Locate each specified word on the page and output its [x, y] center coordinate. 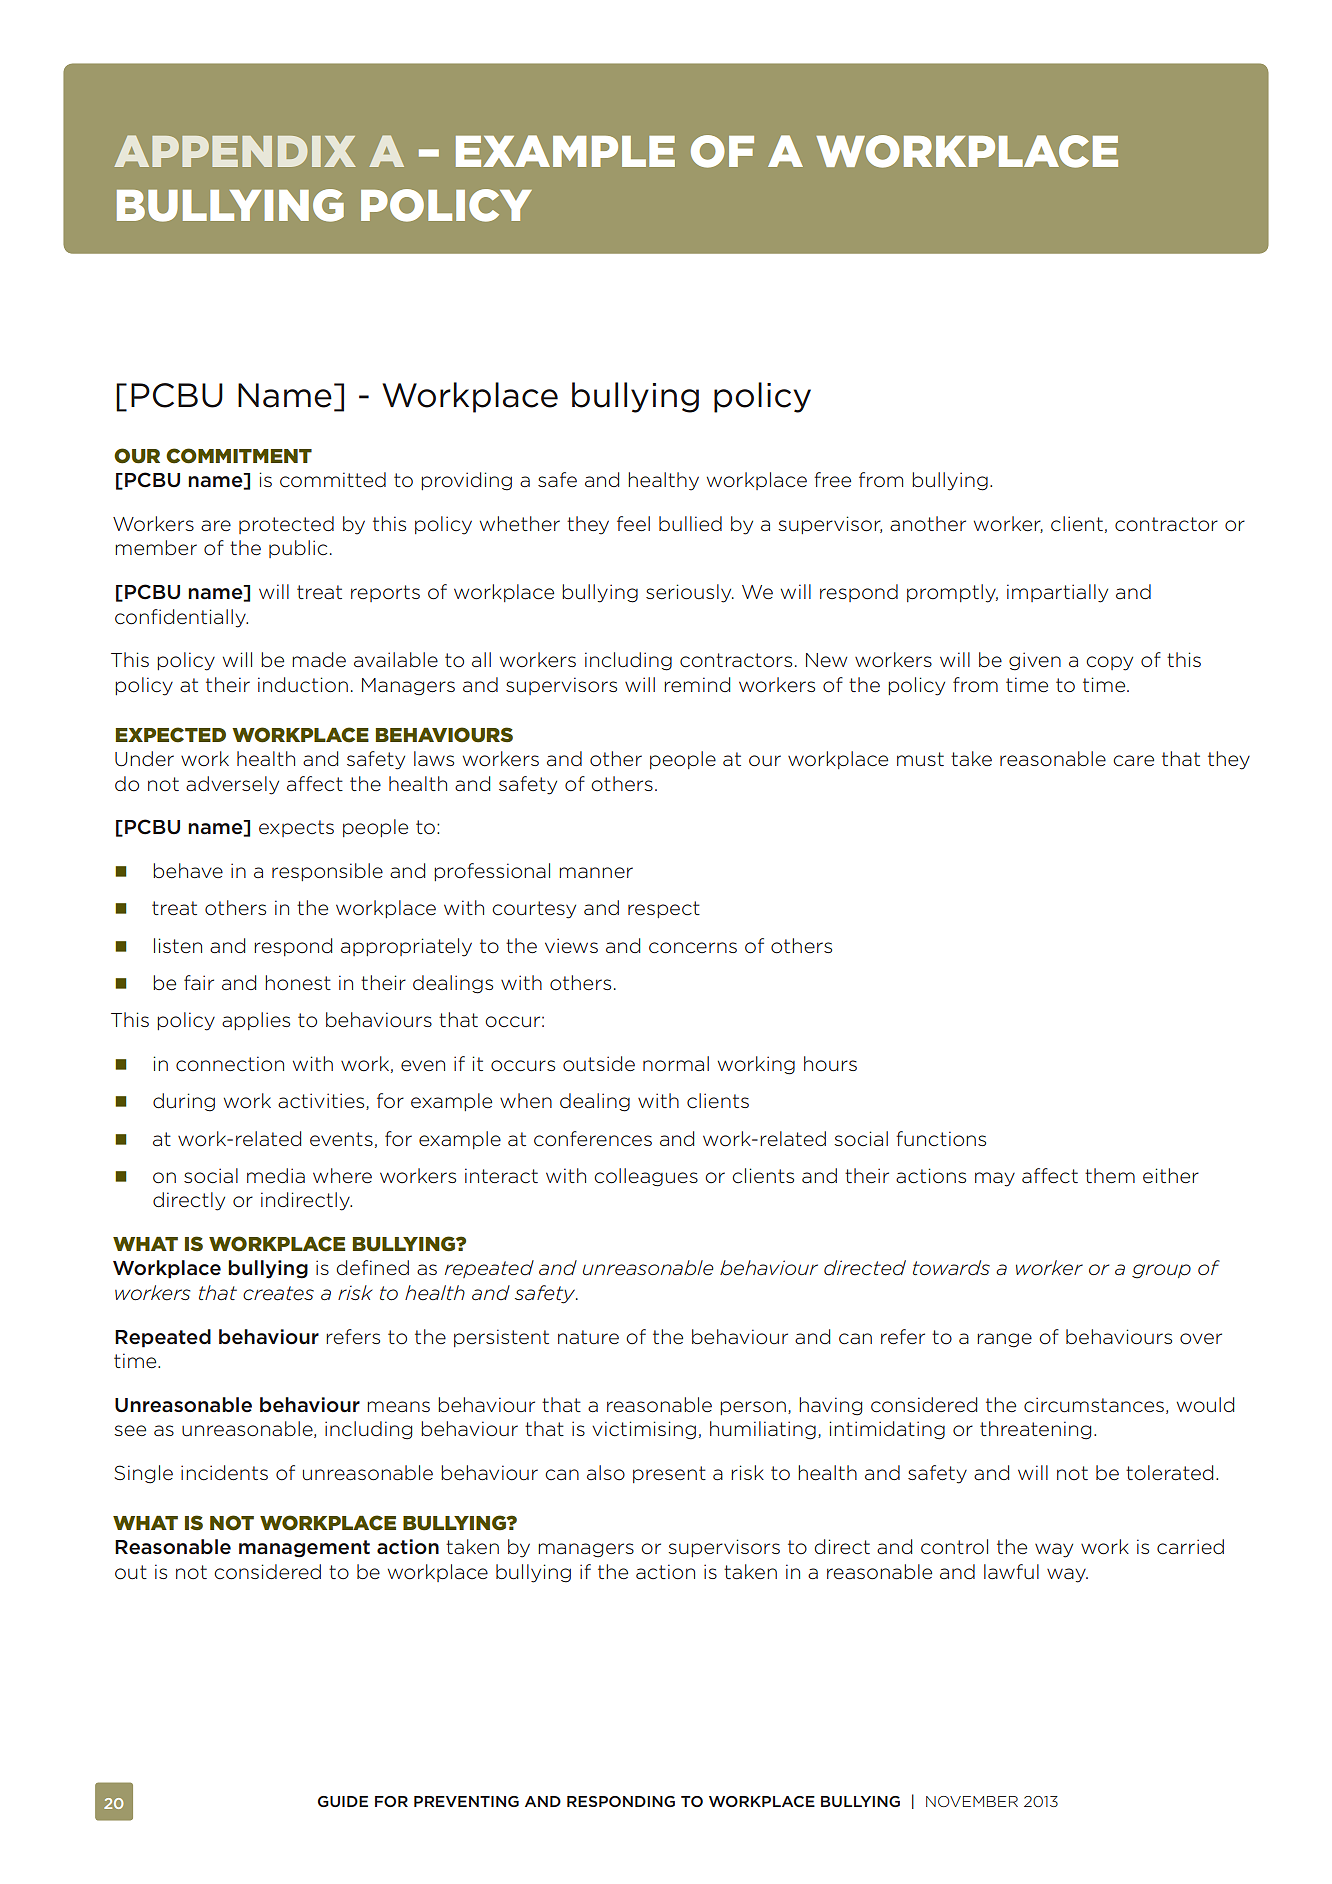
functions [941, 1139]
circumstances [1094, 1405]
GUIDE [343, 1801]
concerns [693, 948]
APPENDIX [235, 151]
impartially [1057, 593]
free [832, 479]
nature [588, 1337]
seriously [690, 593]
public [298, 549]
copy [1109, 663]
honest [298, 983]
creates [278, 1293]
